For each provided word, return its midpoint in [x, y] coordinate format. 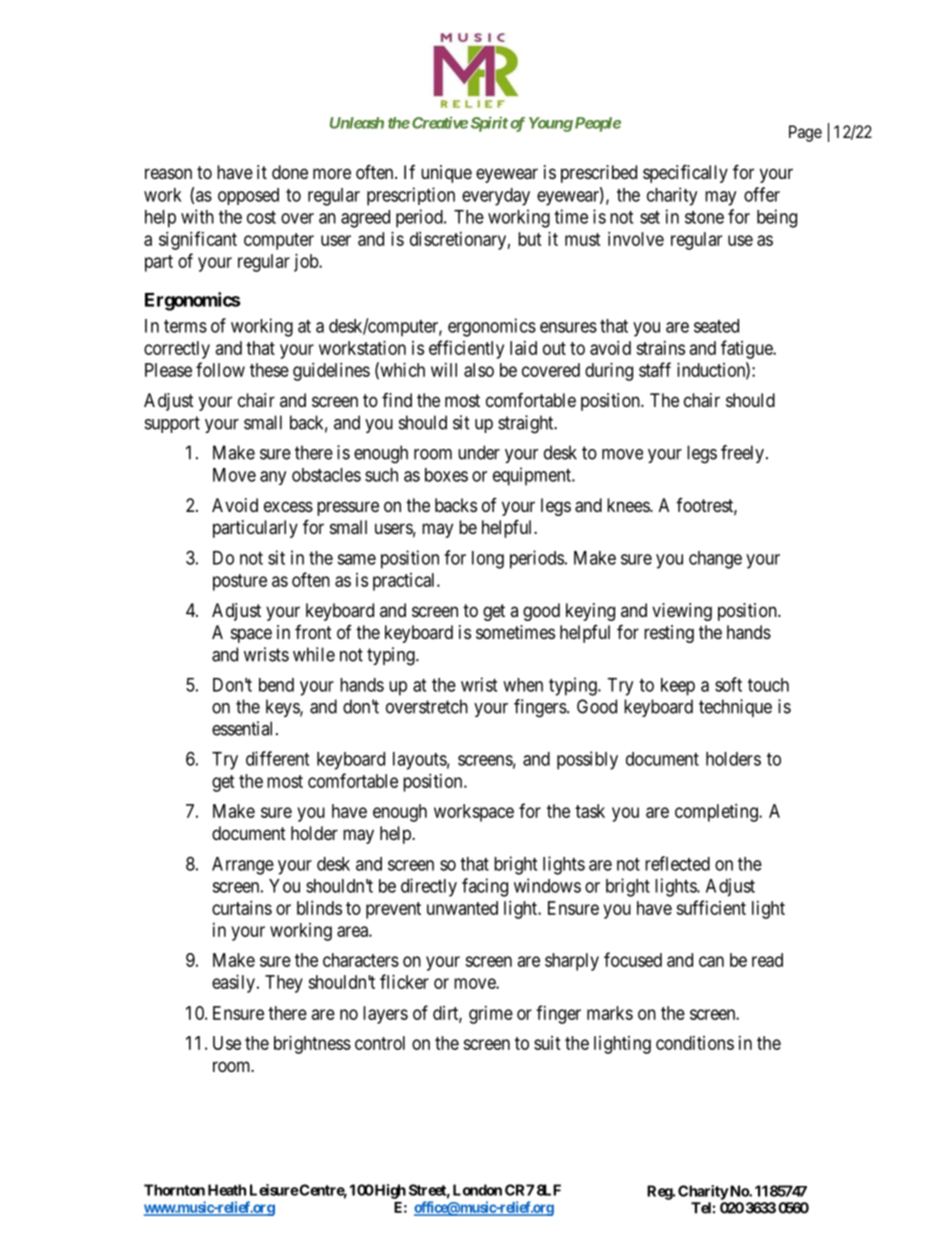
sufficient [711, 907]
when [523, 685]
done [290, 172]
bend [276, 685]
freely [742, 454]
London [477, 1190]
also [479, 370]
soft [728, 684]
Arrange [243, 866]
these [269, 370]
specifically [685, 173]
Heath [227, 1190]
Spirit [489, 124]
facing [485, 887]
